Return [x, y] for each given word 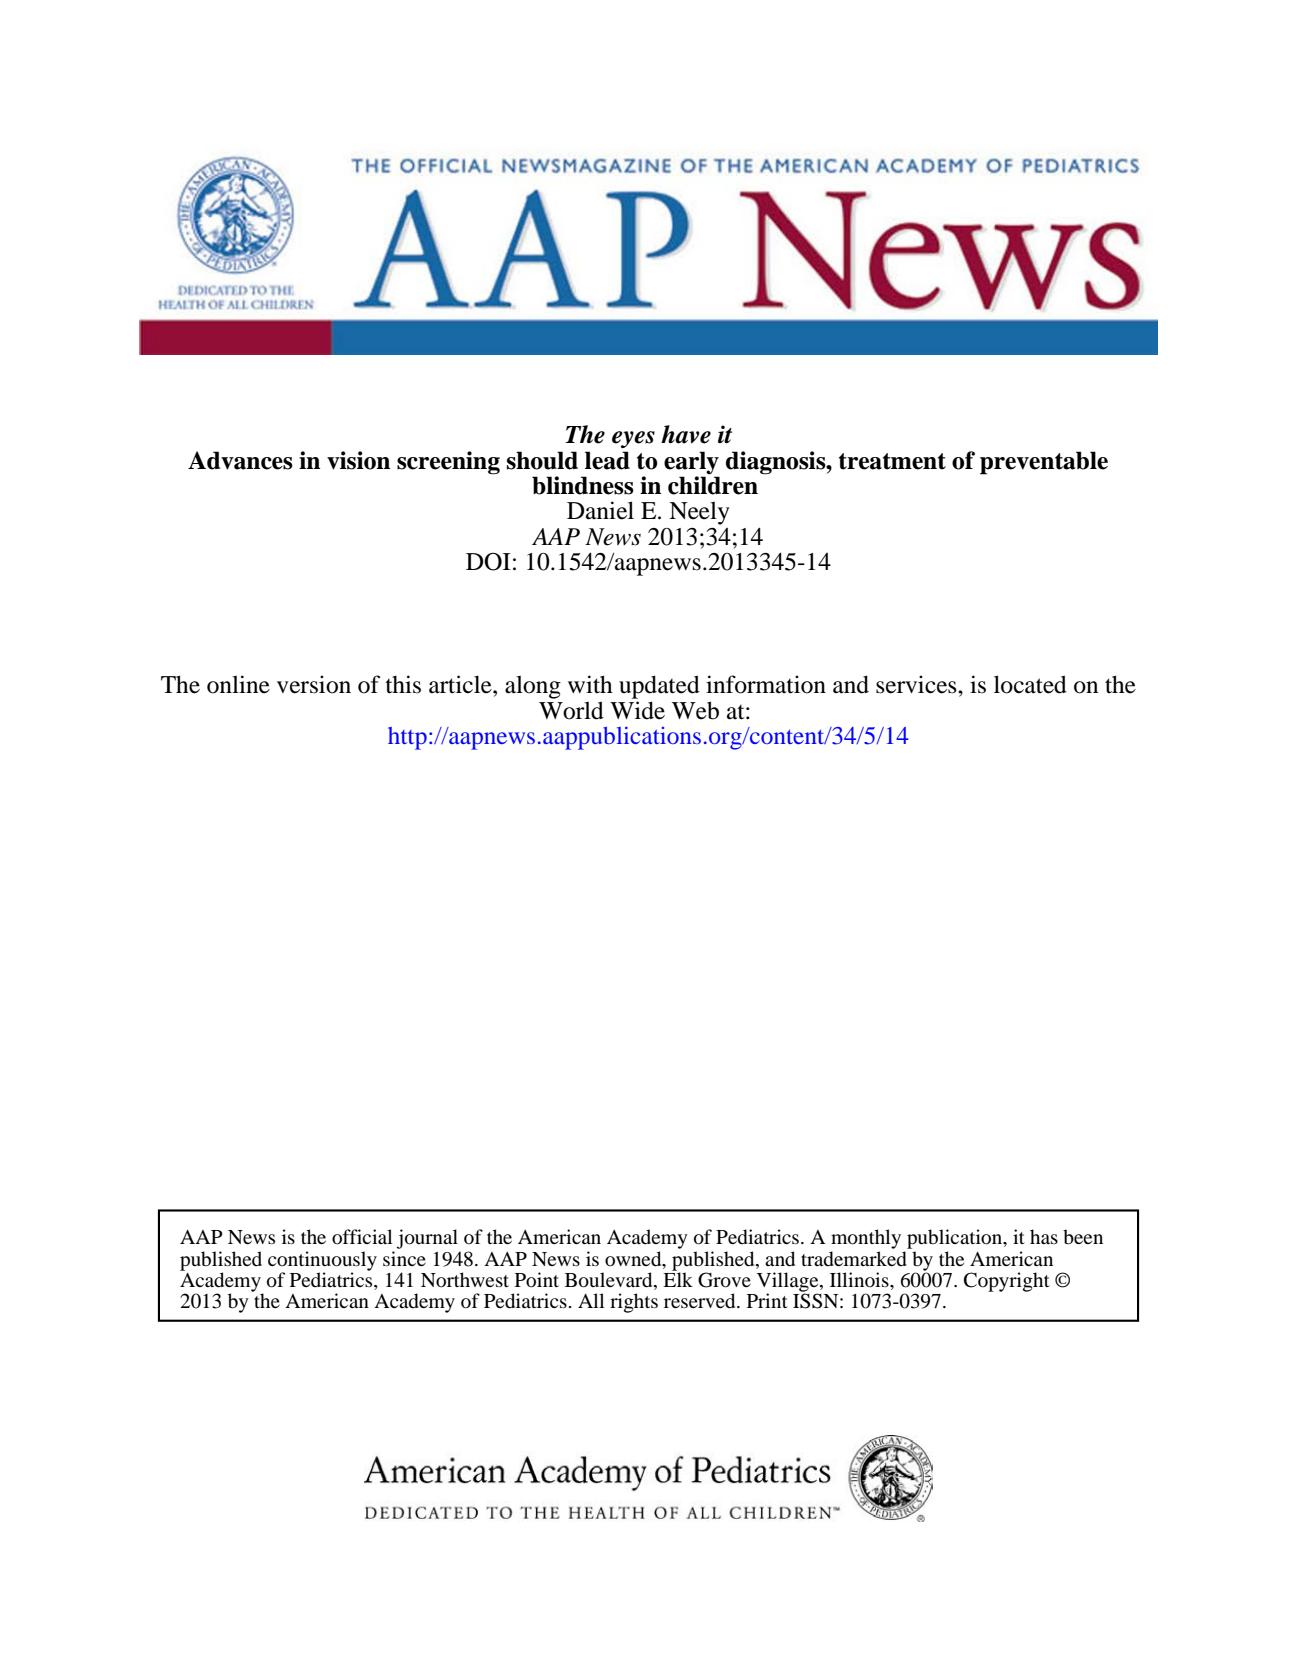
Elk [678, 1278]
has [1044, 1236]
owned [634, 1259]
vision [358, 460]
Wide [637, 710]
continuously [322, 1262]
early [691, 463]
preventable [1044, 463]
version [314, 684]
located [1030, 684]
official [362, 1237]
